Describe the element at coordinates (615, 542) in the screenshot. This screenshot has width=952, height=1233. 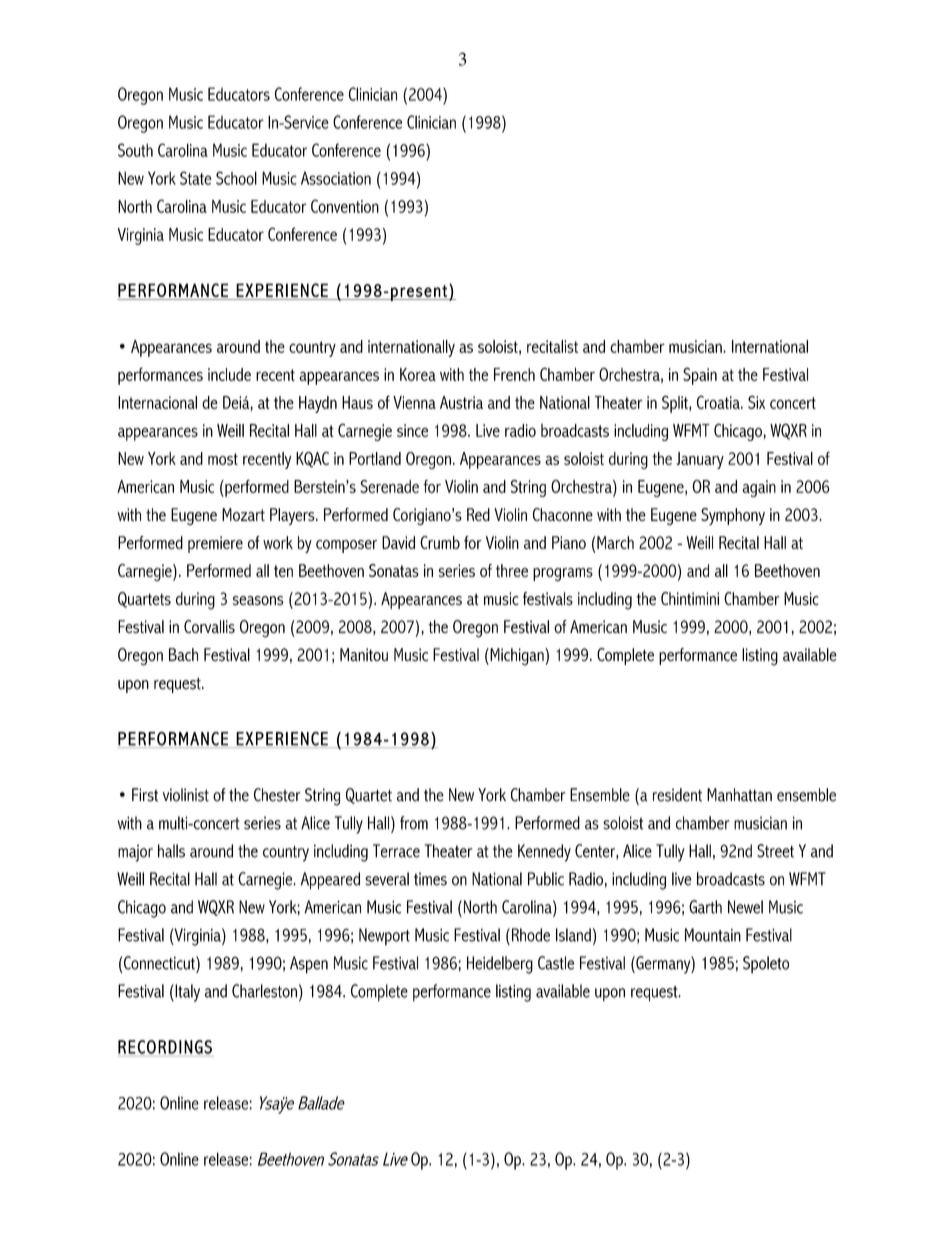
I see `March` at that location.
